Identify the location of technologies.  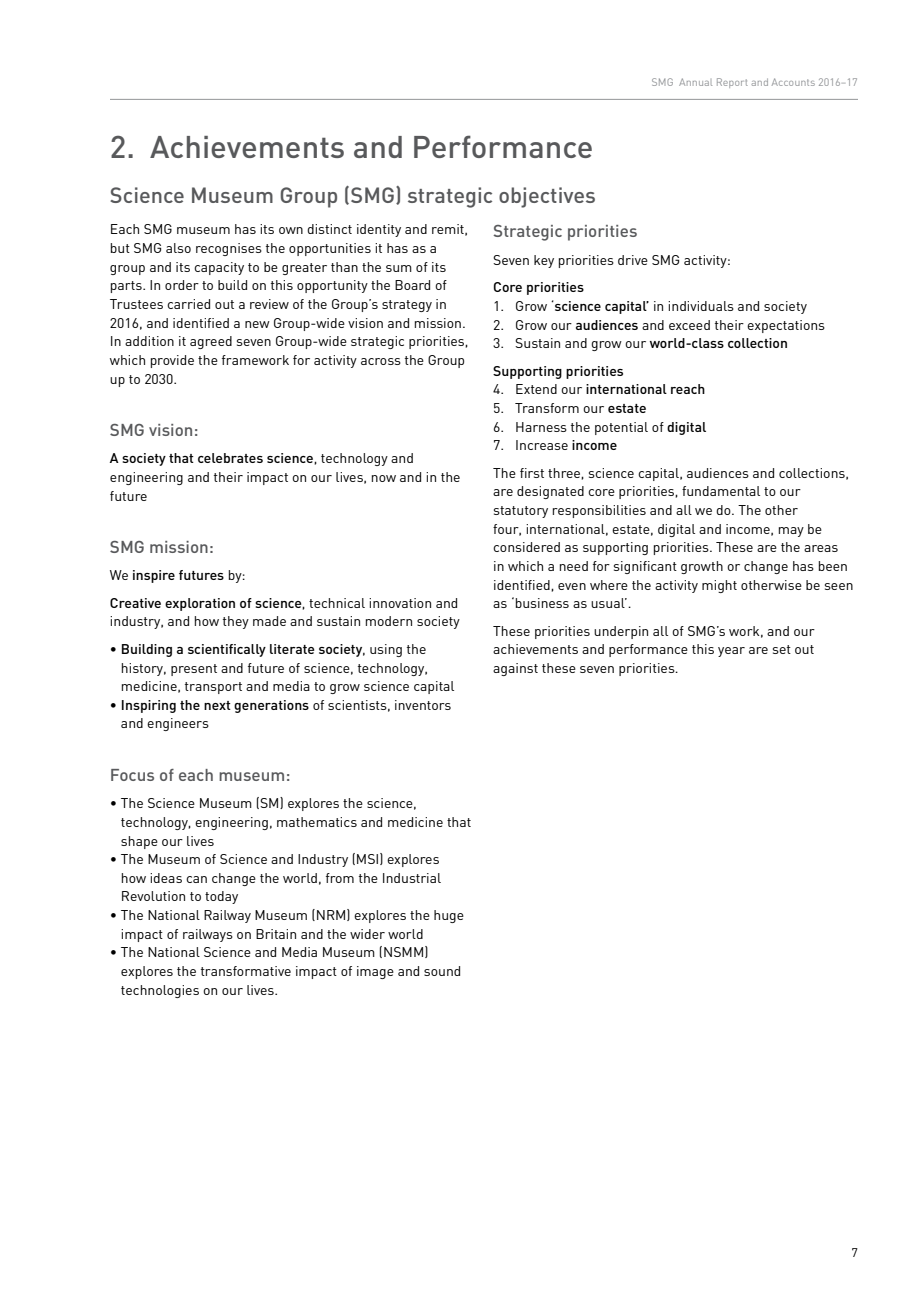
(160, 991).
